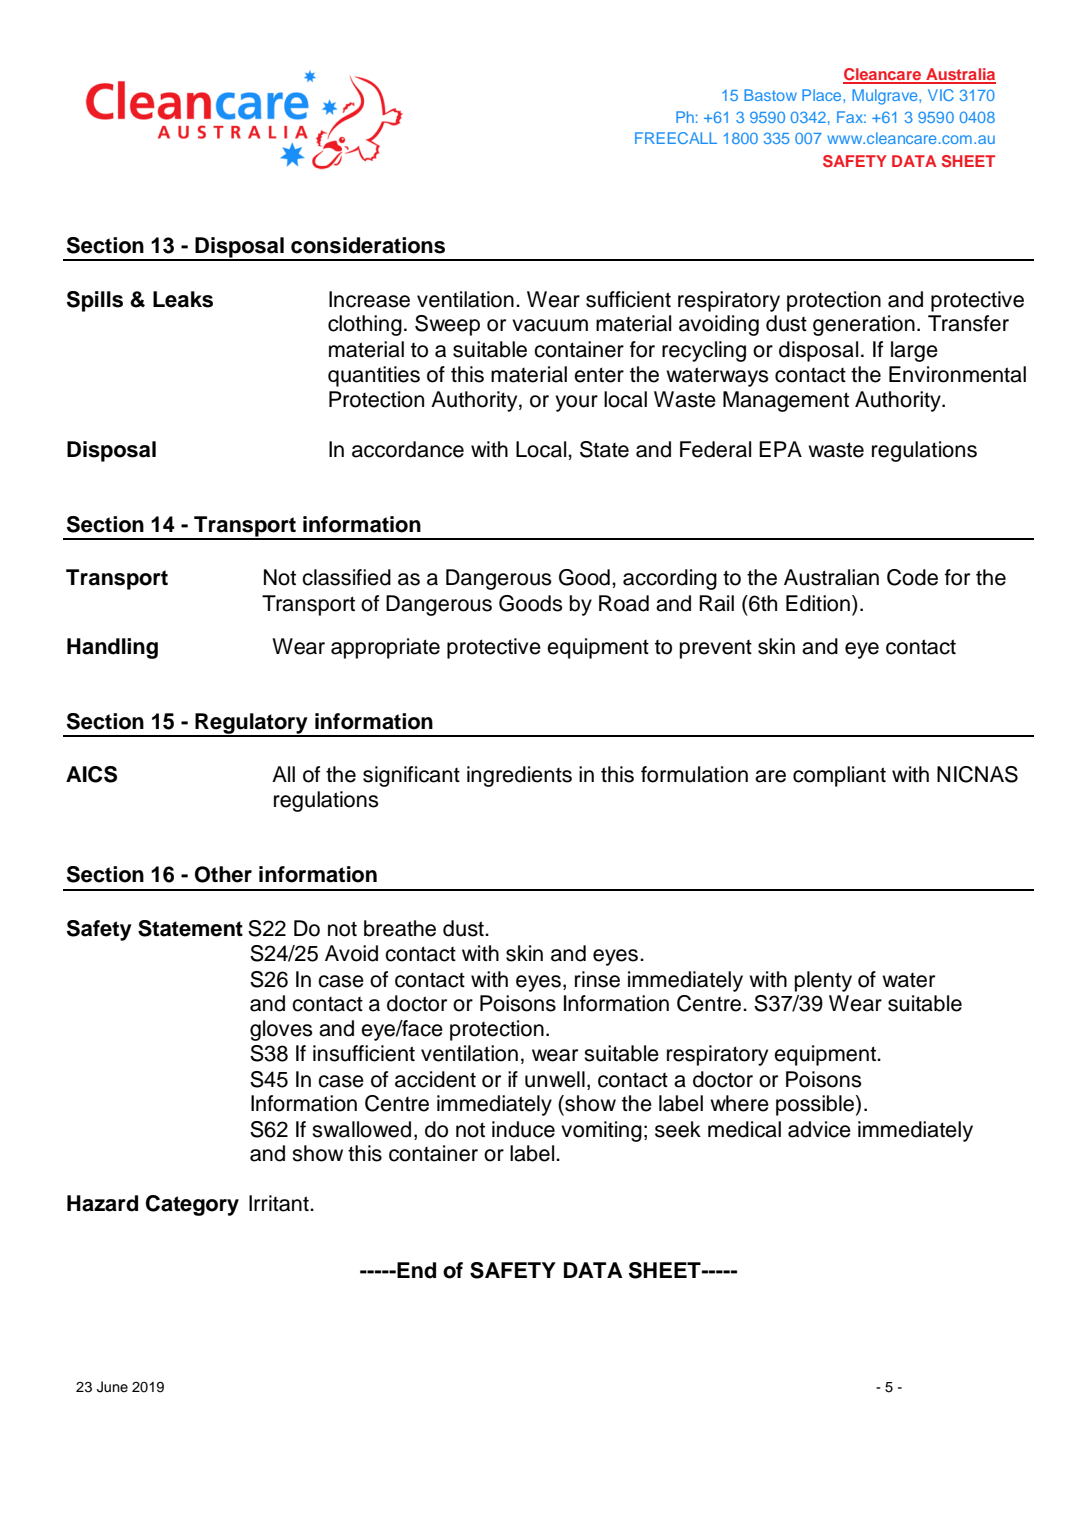 This image has width=1080, height=1529. What do you see at coordinates (780, 449) in the image?
I see `EPA` at bounding box center [780, 449].
